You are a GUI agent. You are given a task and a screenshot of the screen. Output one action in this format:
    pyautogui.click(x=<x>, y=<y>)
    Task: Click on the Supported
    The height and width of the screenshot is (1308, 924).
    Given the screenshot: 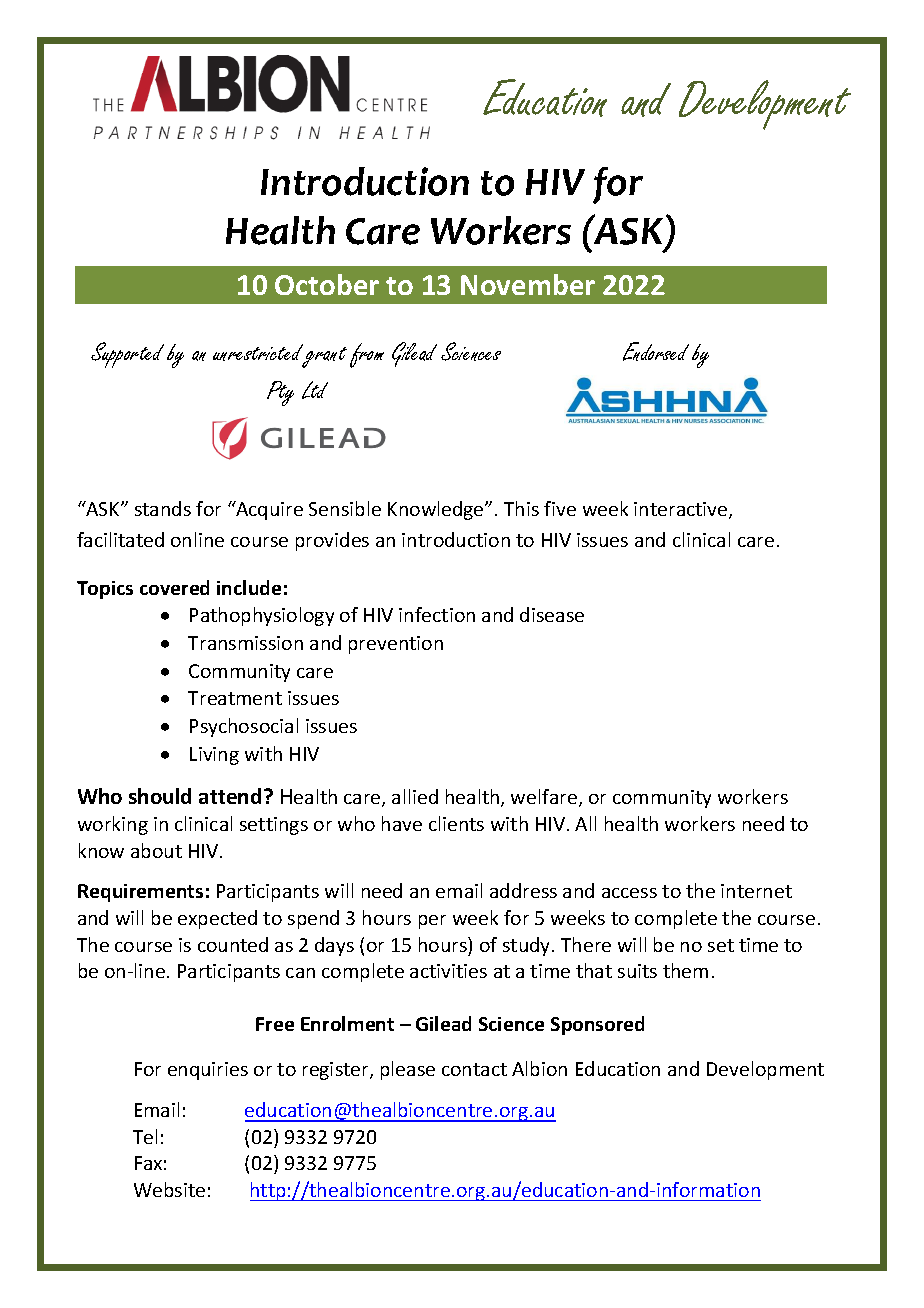 What is the action you would take?
    pyautogui.click(x=127, y=355)
